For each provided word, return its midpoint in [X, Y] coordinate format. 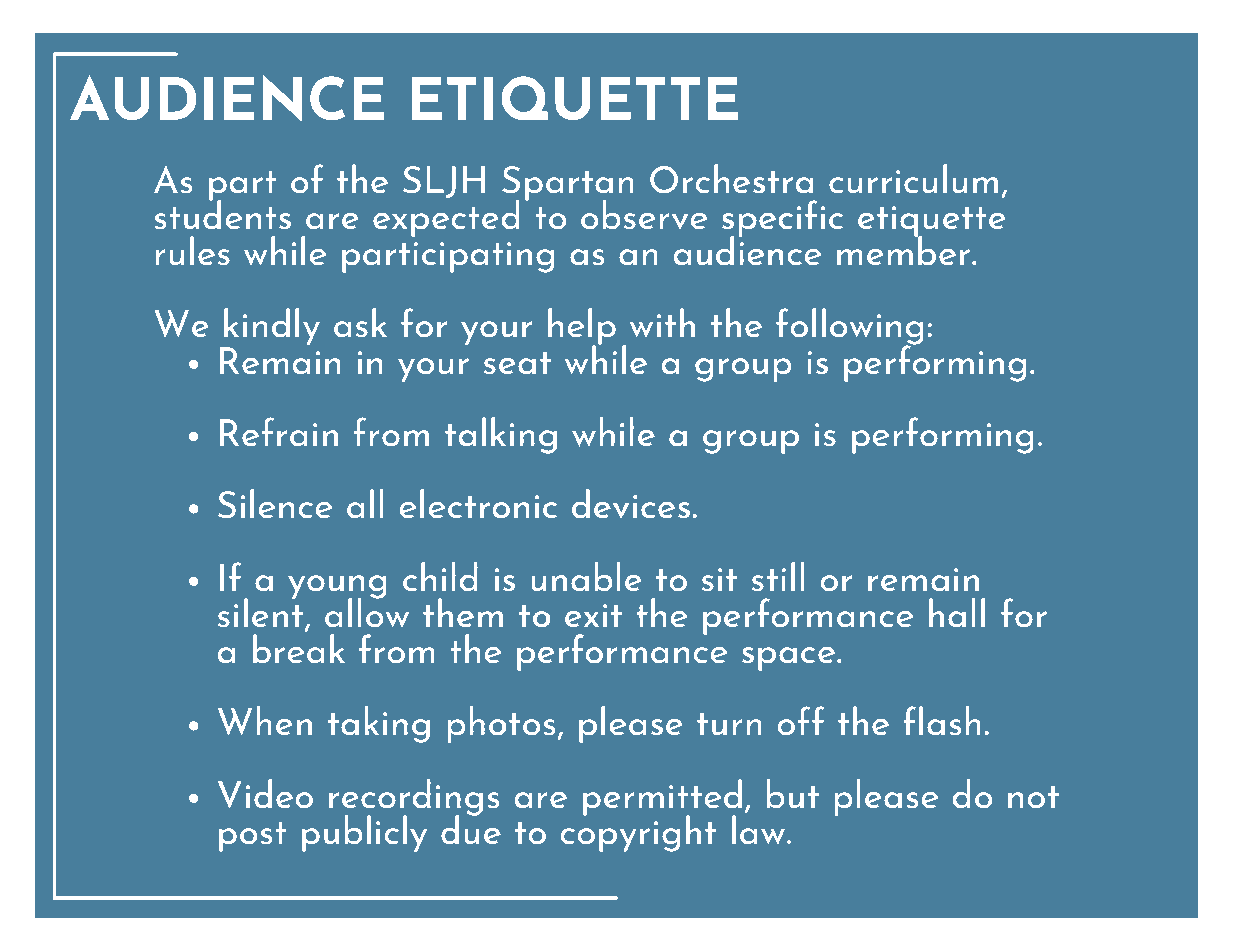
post [253, 837]
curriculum [913, 178]
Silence [275, 503]
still [778, 576]
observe [644, 214]
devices [631, 504]
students [223, 213]
